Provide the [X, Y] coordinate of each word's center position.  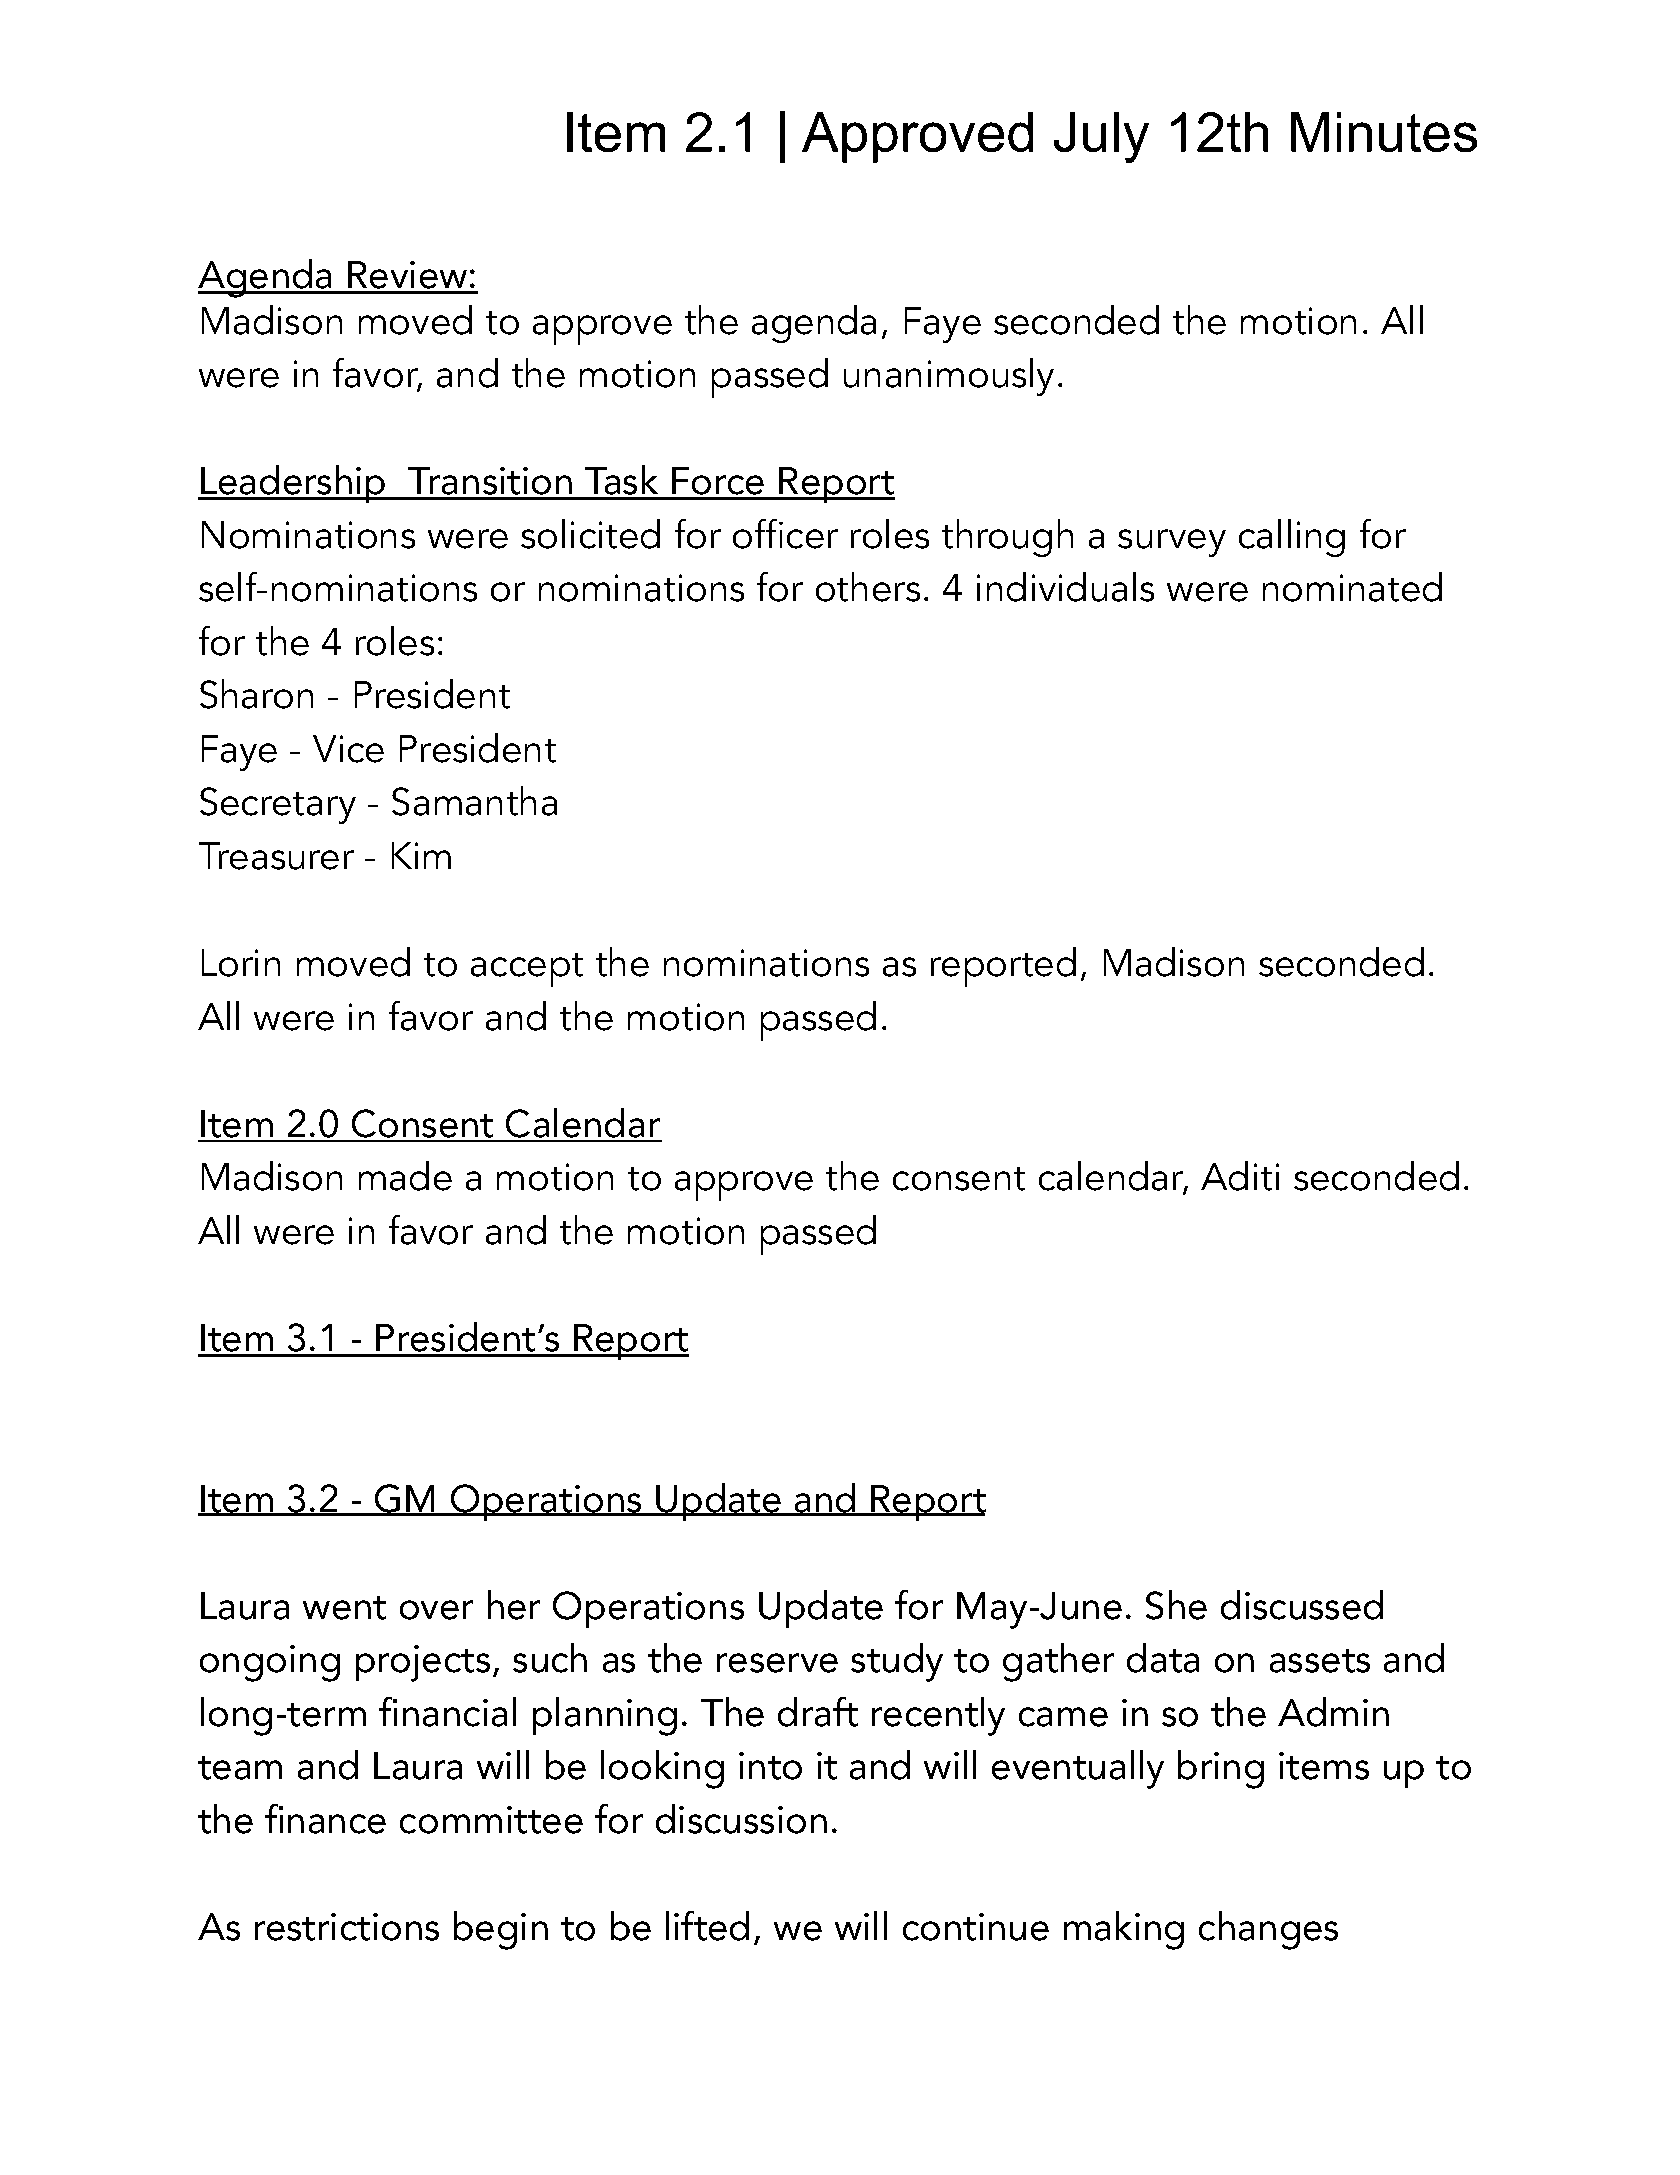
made [405, 1176]
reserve [777, 1663]
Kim [421, 855]
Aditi [1240, 1176]
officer [785, 534]
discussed [1302, 1605]
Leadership [293, 484]
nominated [1352, 587]
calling [1292, 538]
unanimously [949, 377]
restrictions [347, 1927]
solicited [590, 534]
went [344, 1608]
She [1176, 1605]
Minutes [1384, 132]
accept [527, 970]
